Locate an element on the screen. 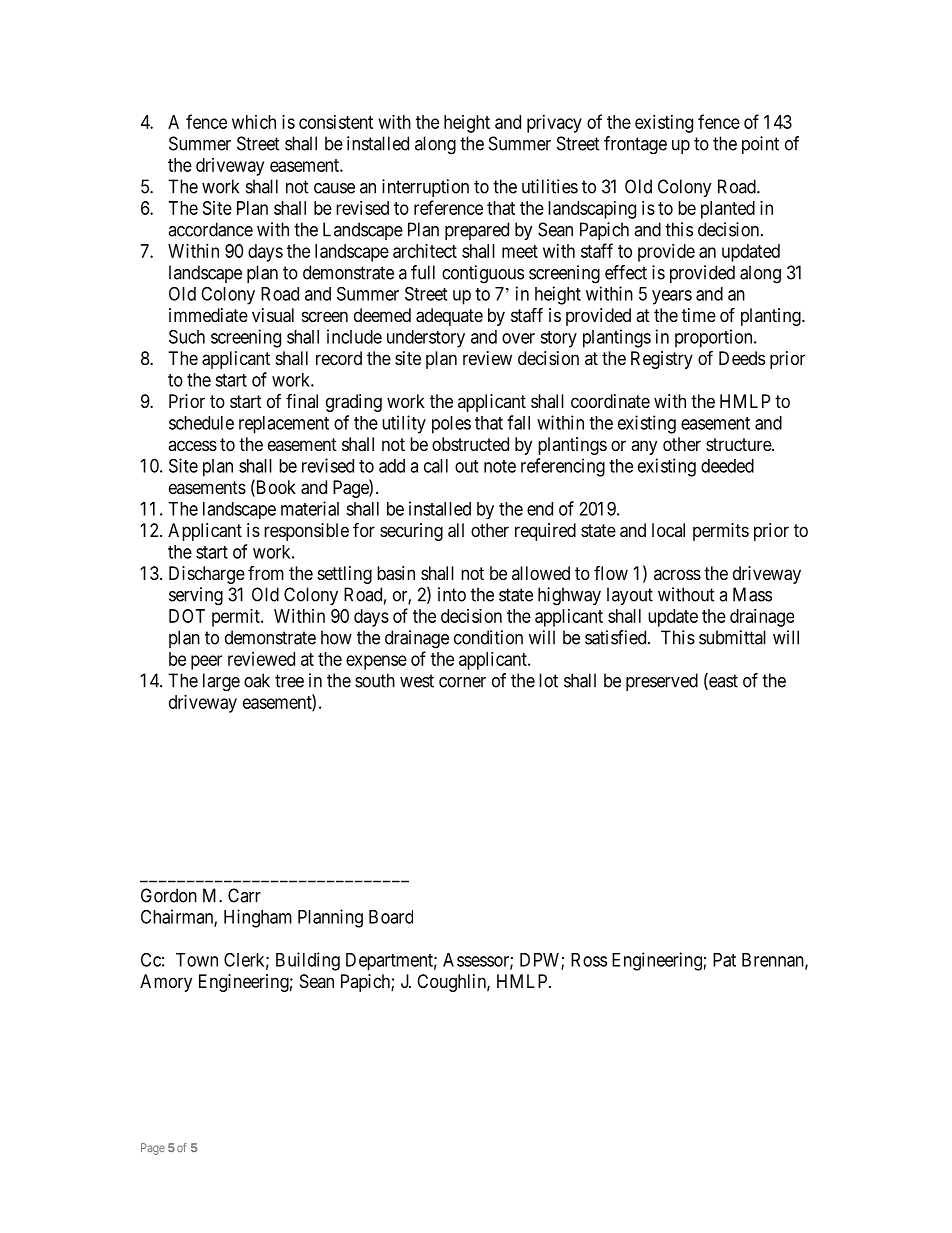  Such is located at coordinates (187, 336).
